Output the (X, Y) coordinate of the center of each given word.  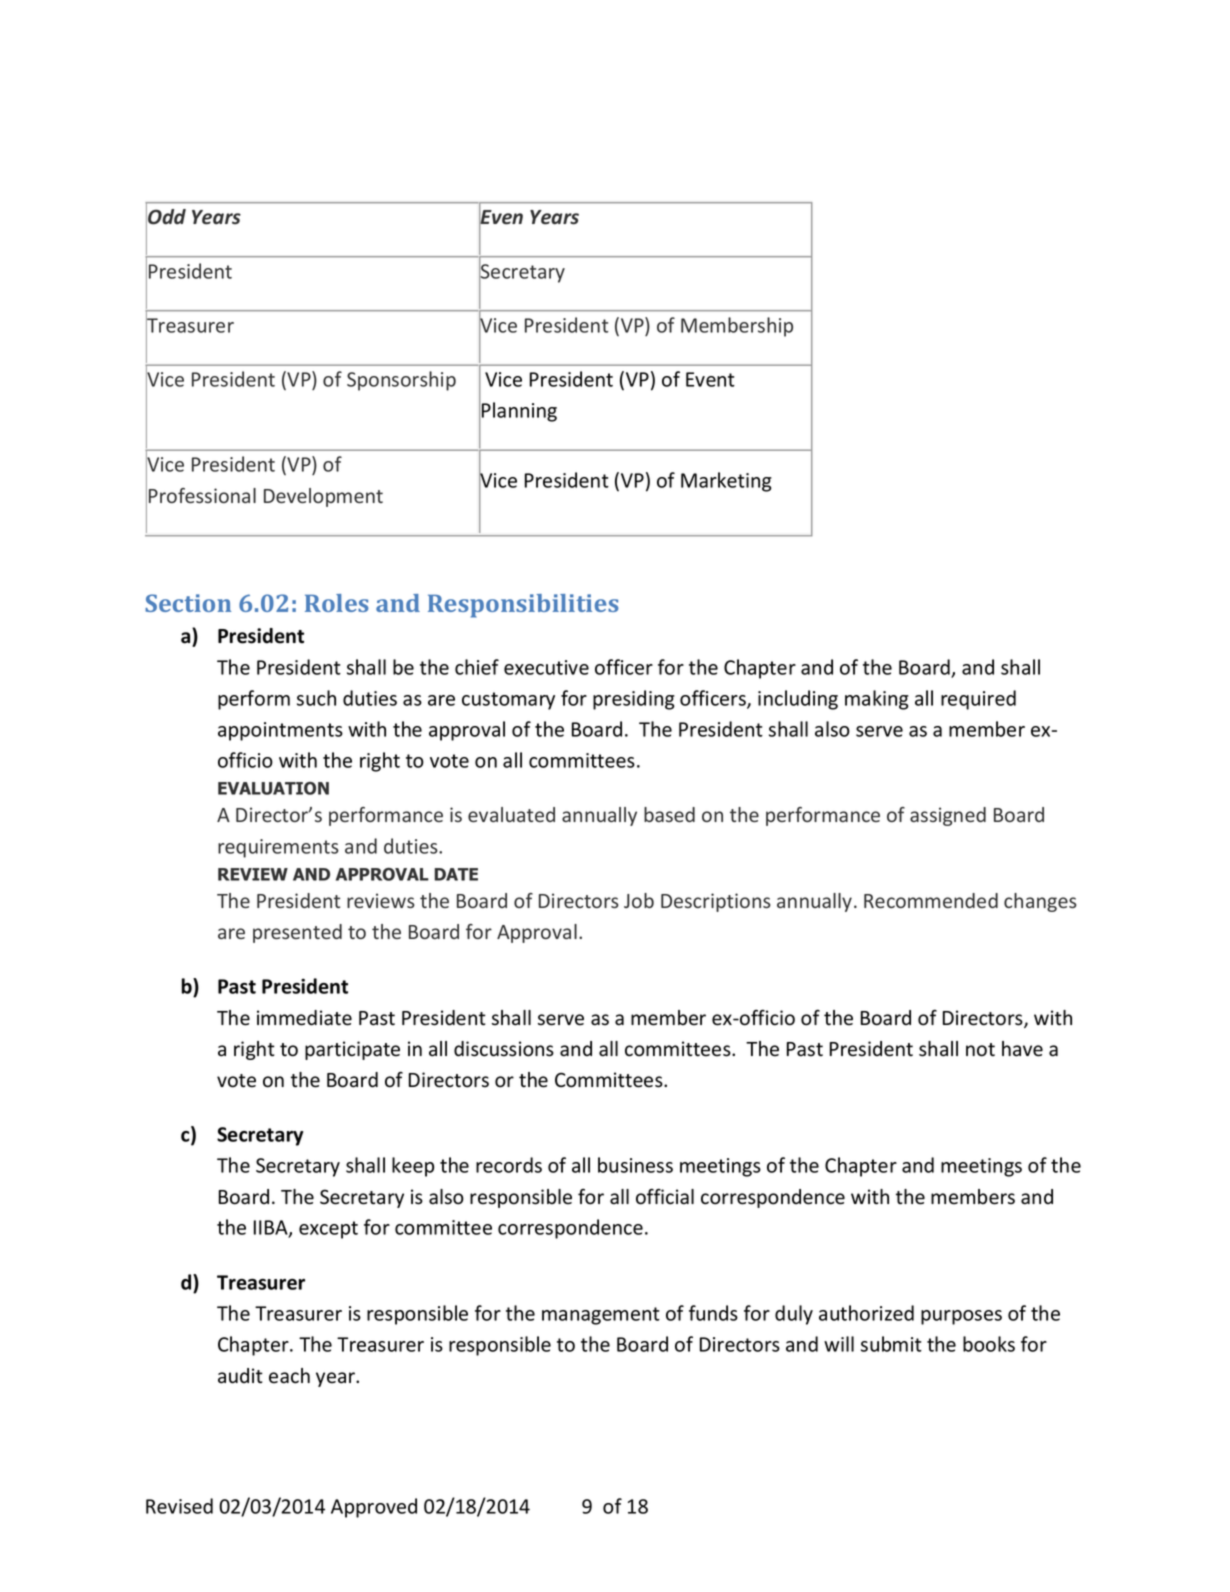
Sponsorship (401, 381)
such (316, 698)
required (978, 700)
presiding (634, 700)
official (665, 1197)
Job (639, 900)
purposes (961, 1317)
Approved (374, 1508)
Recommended (931, 900)
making (877, 700)
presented (297, 933)
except (328, 1230)
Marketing (726, 482)
